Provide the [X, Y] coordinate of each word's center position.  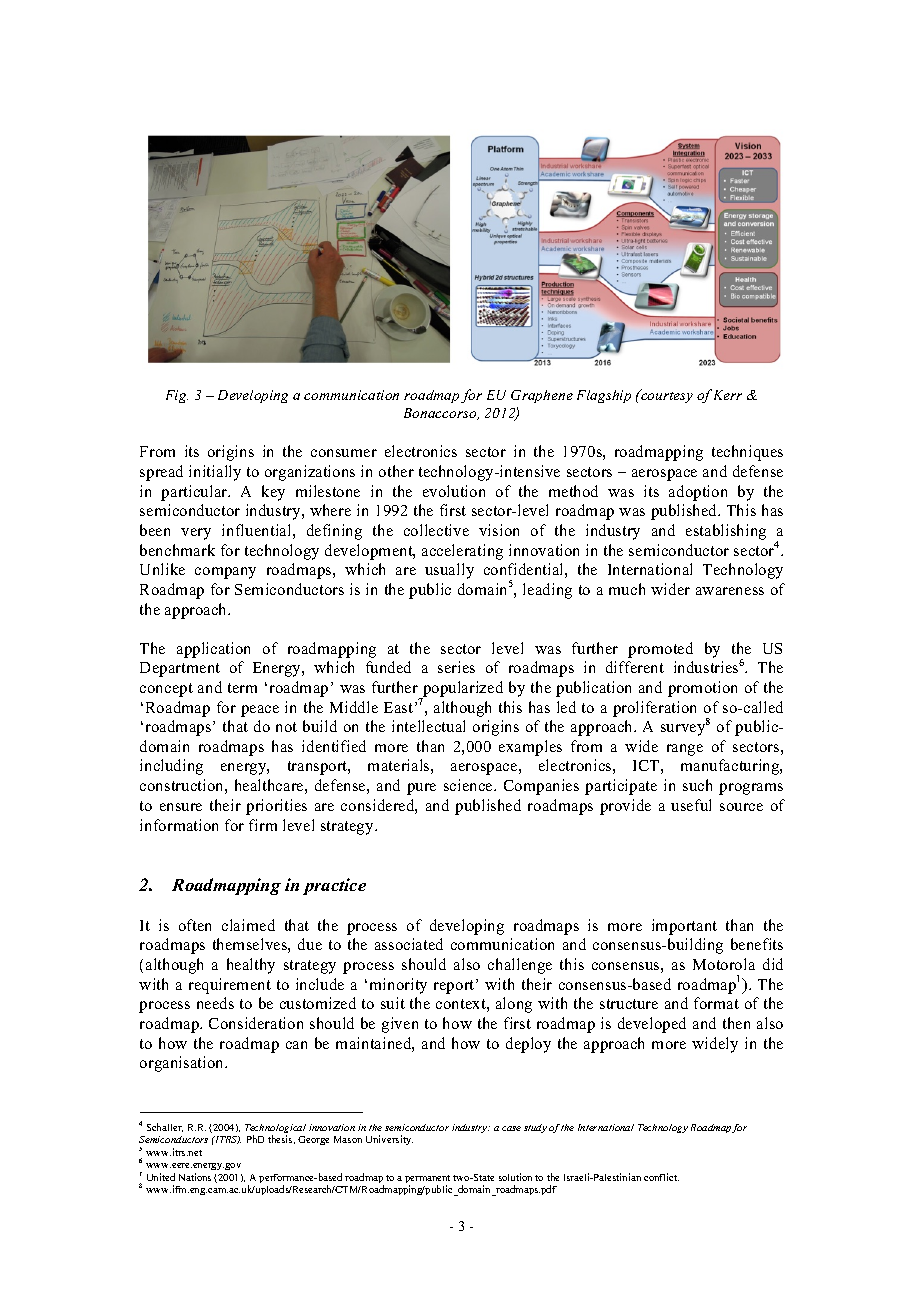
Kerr [728, 395]
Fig [177, 396]
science [469, 785]
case [511, 1128]
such [697, 785]
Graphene [542, 396]
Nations [195, 1177]
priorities [276, 807]
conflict [661, 1177]
